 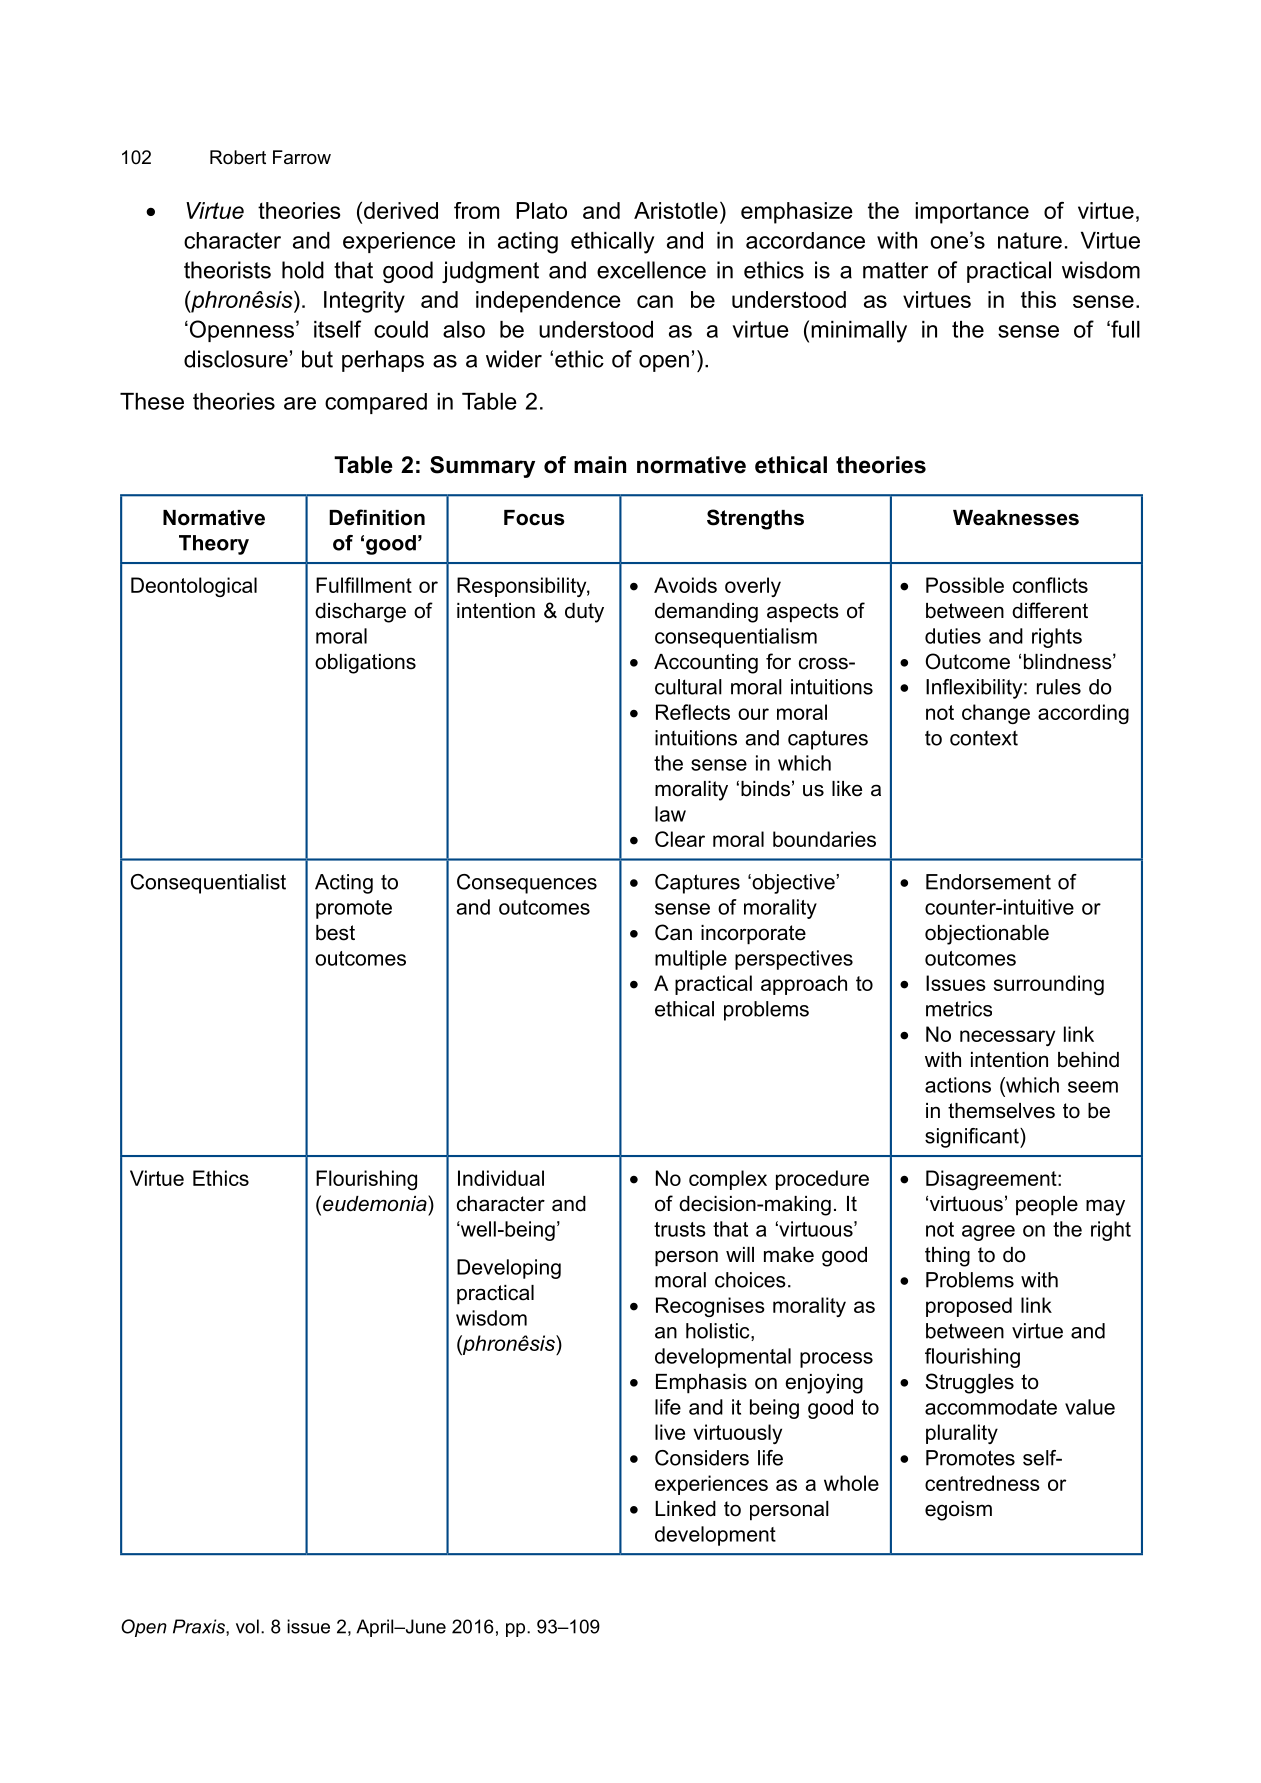 What do you see at coordinates (238, 157) in the screenshot?
I see `Robert` at bounding box center [238, 157].
